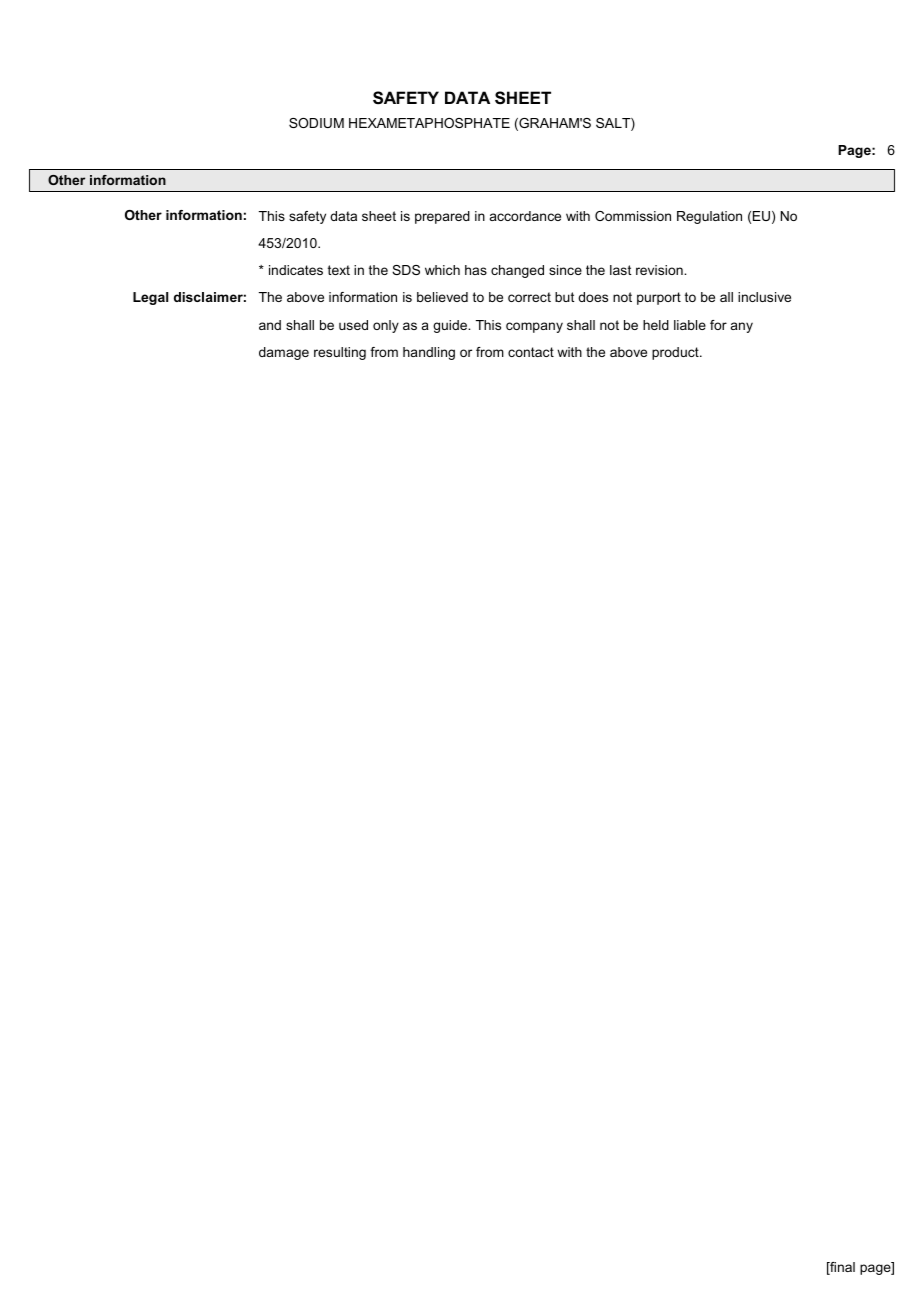 The image size is (924, 1308). I want to click on prepared, so click(442, 217).
